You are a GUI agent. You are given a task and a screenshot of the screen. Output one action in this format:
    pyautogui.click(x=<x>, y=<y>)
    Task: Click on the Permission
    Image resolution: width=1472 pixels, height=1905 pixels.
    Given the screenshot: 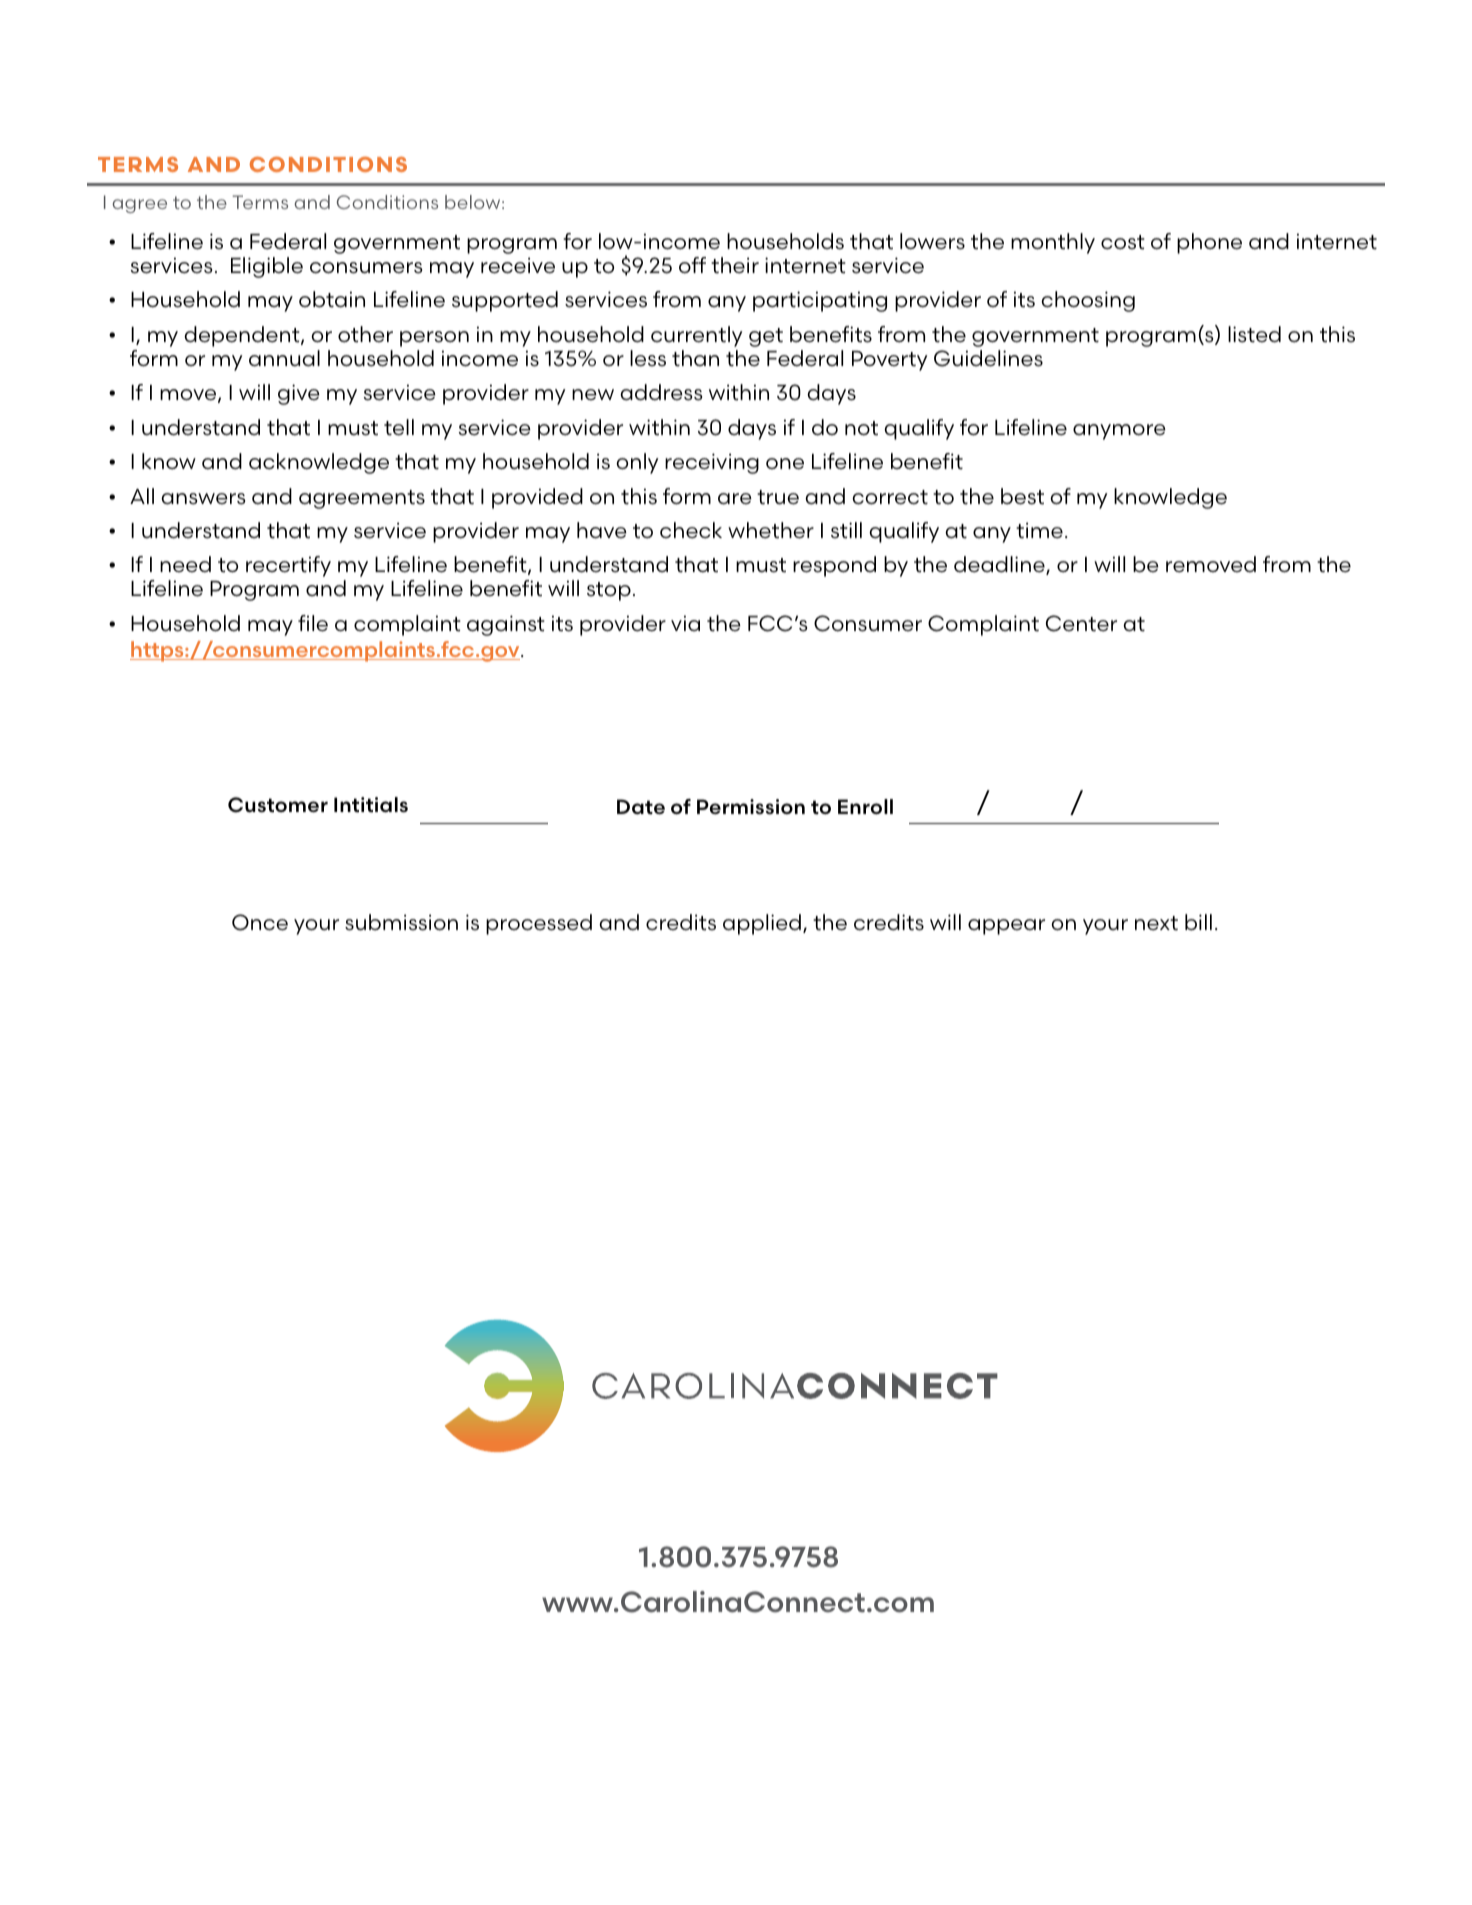 What is the action you would take?
    pyautogui.click(x=751, y=807)
